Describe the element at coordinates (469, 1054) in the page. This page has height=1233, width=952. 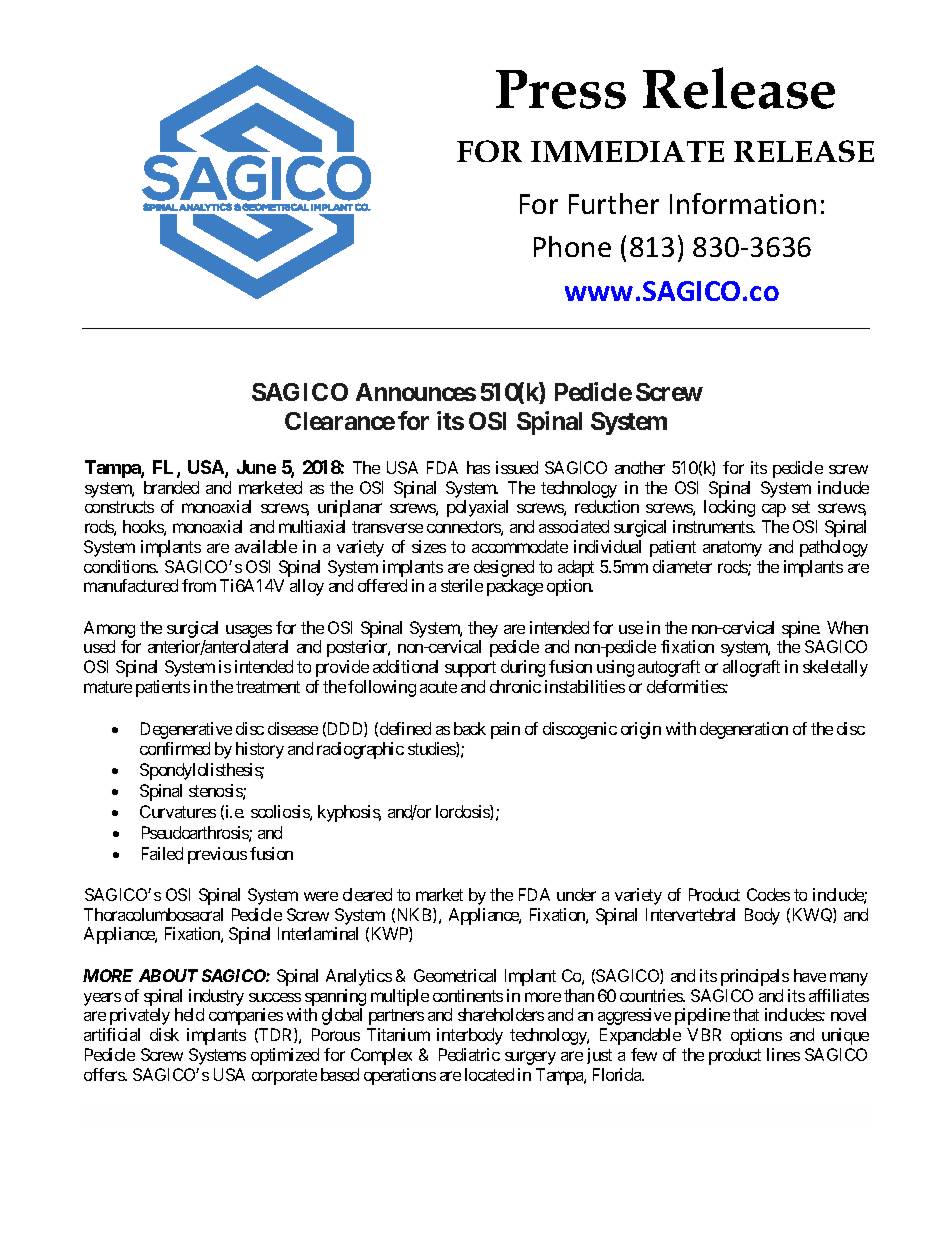
I see `Pediatric` at that location.
